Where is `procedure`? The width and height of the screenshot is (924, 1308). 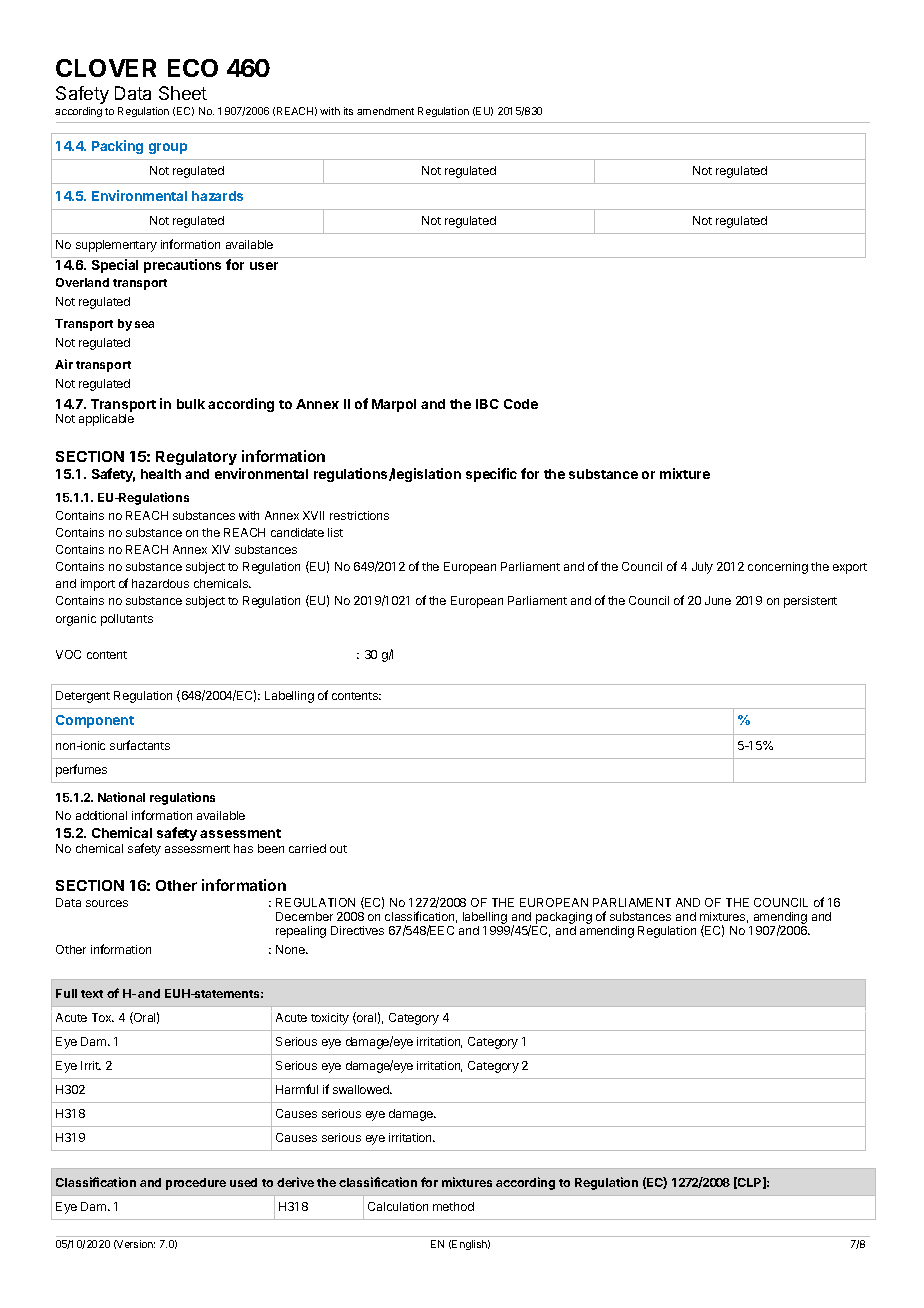
procedure is located at coordinates (196, 1184).
